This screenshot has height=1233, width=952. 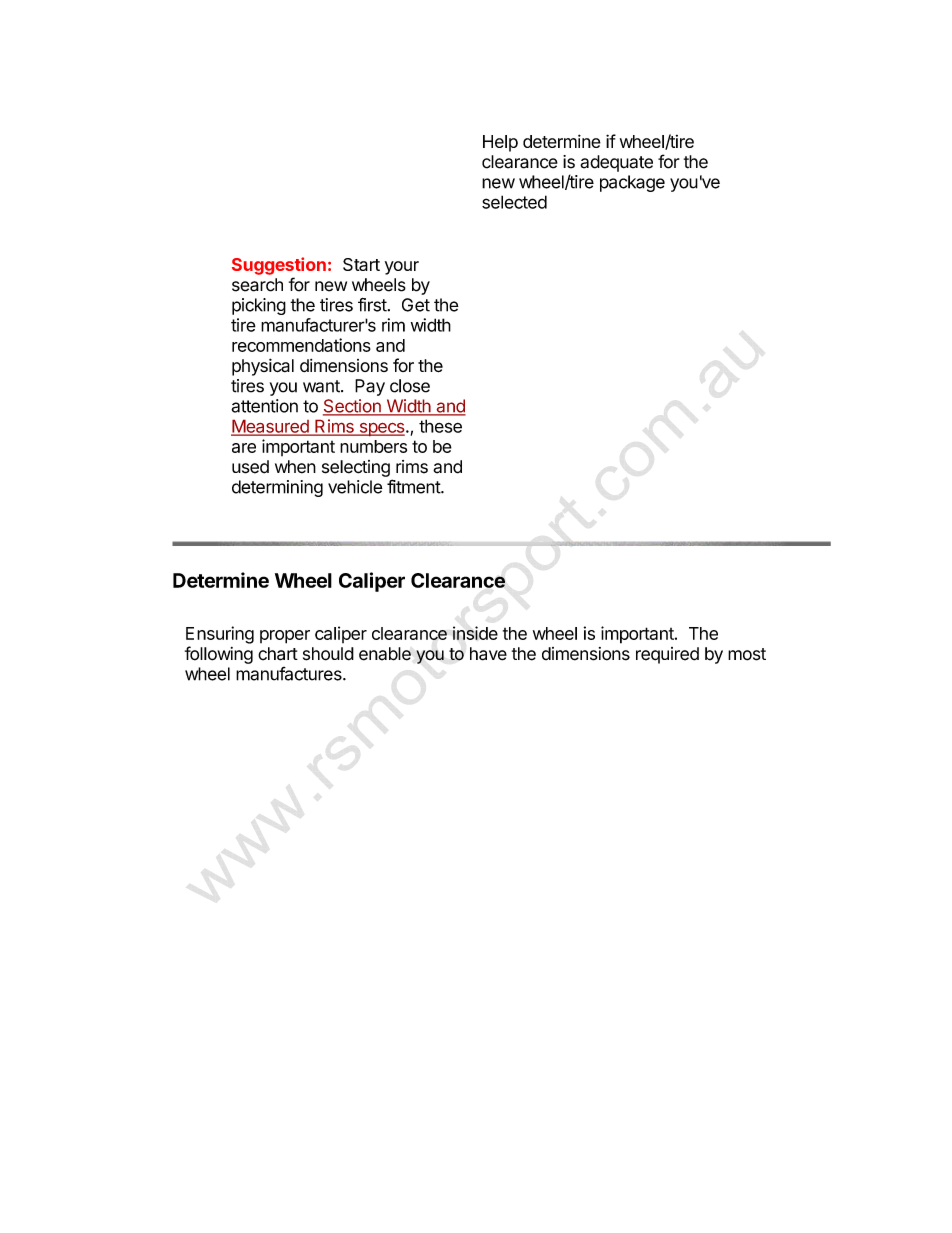 I want to click on have, so click(x=488, y=654).
